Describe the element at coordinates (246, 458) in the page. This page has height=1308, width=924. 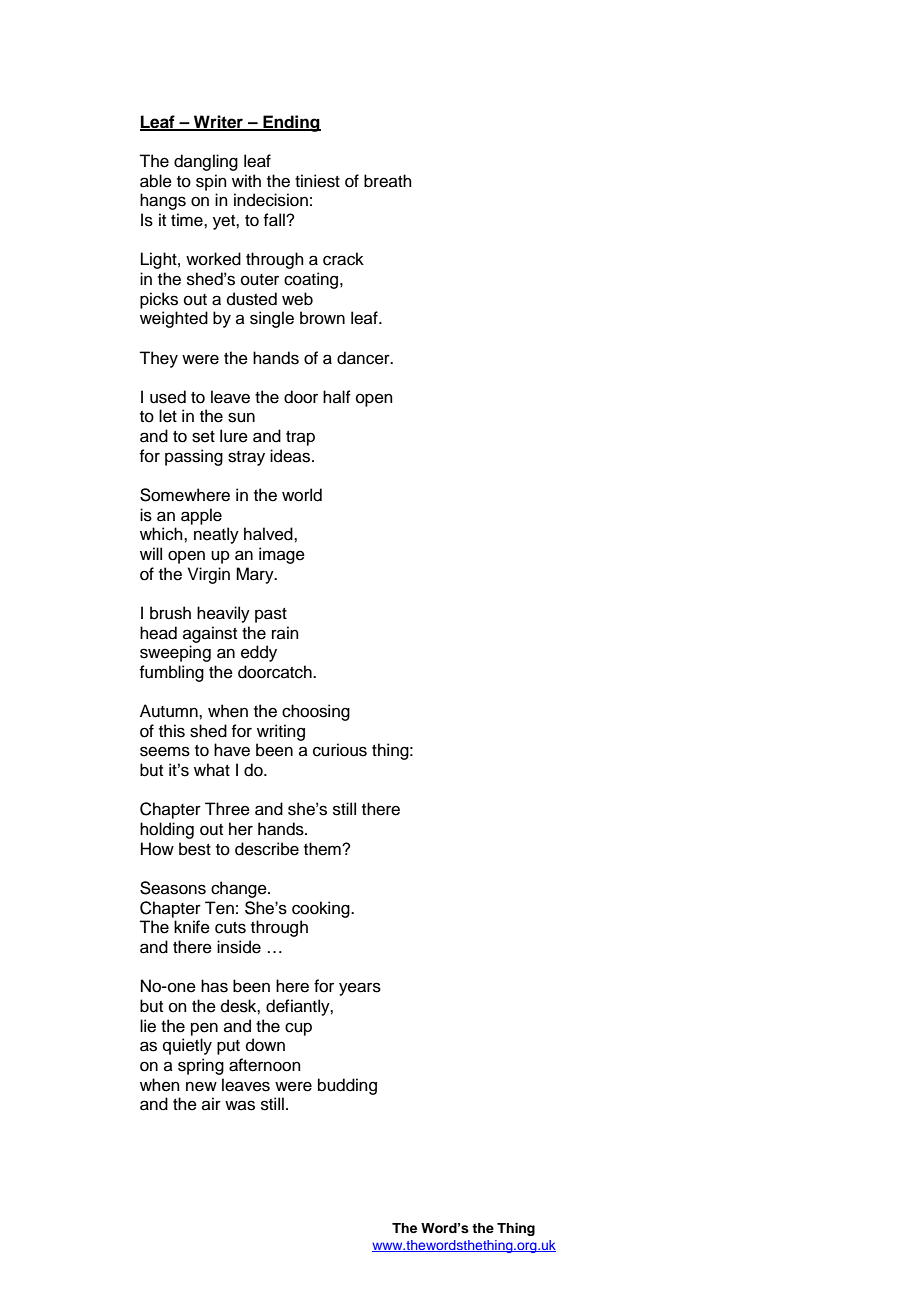
I see `stray` at that location.
